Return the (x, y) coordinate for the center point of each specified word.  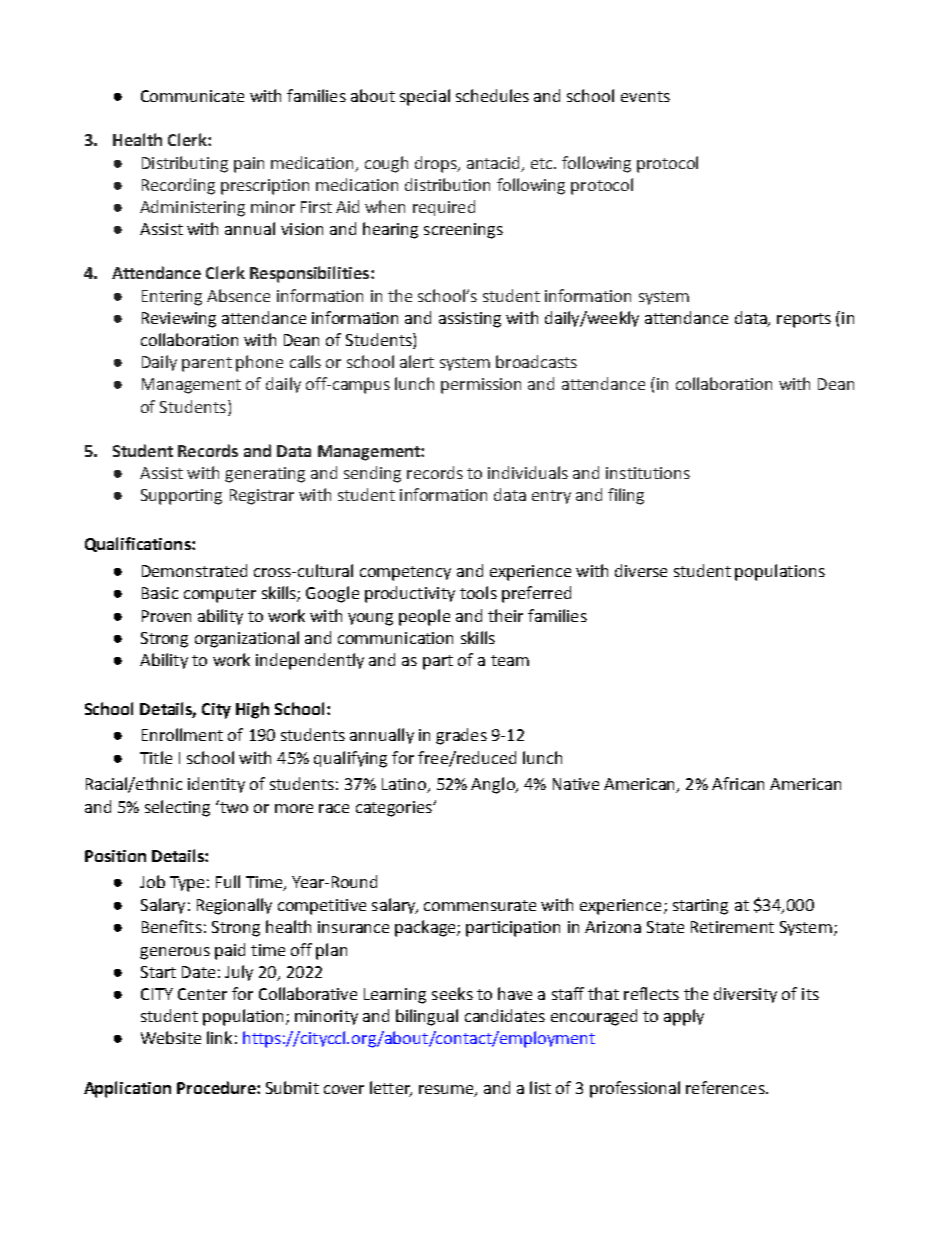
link (219, 1037)
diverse (641, 570)
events (645, 96)
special (425, 97)
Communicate (192, 96)
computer (220, 595)
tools (478, 592)
